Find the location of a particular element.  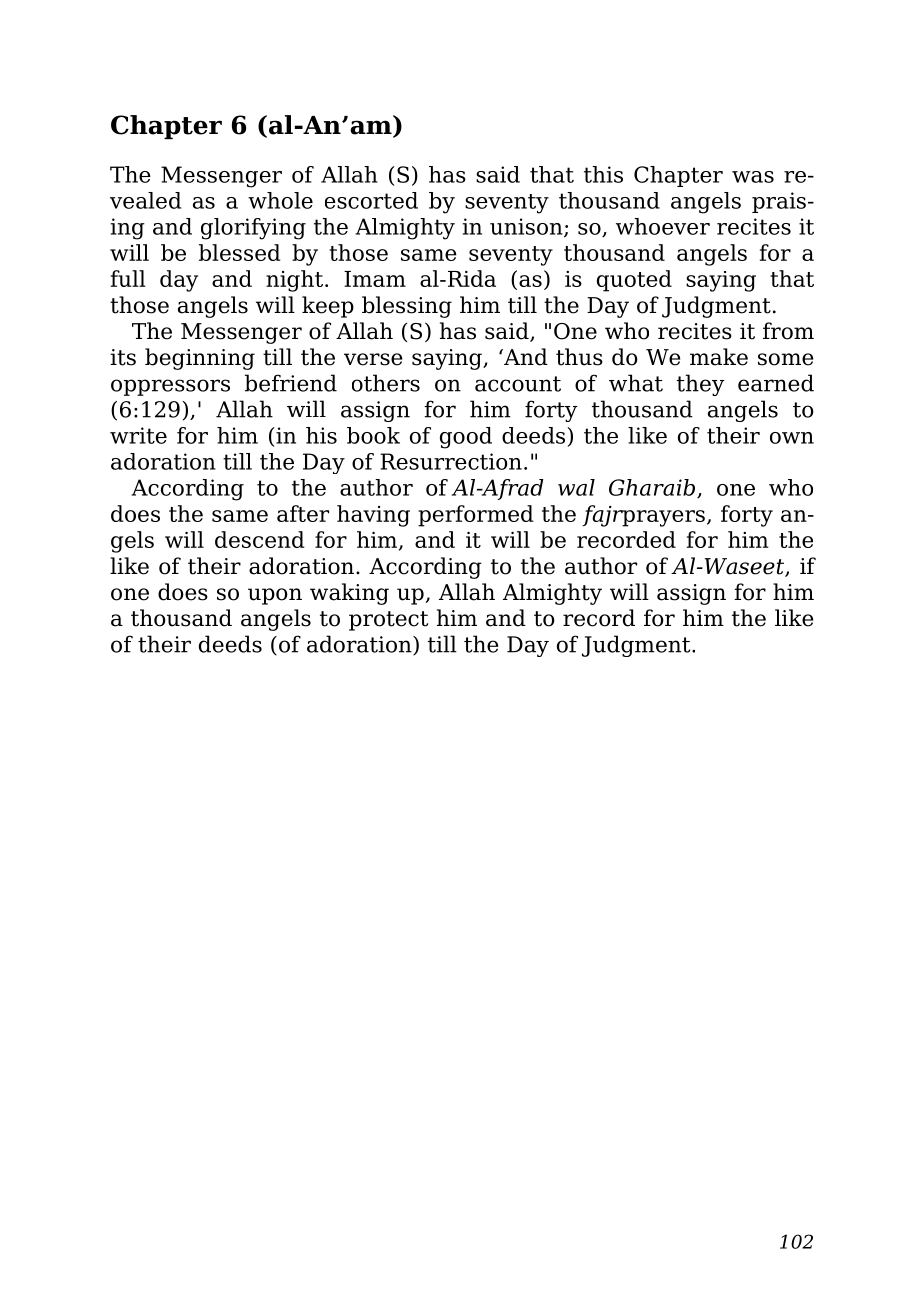

upon is located at coordinates (275, 596).
